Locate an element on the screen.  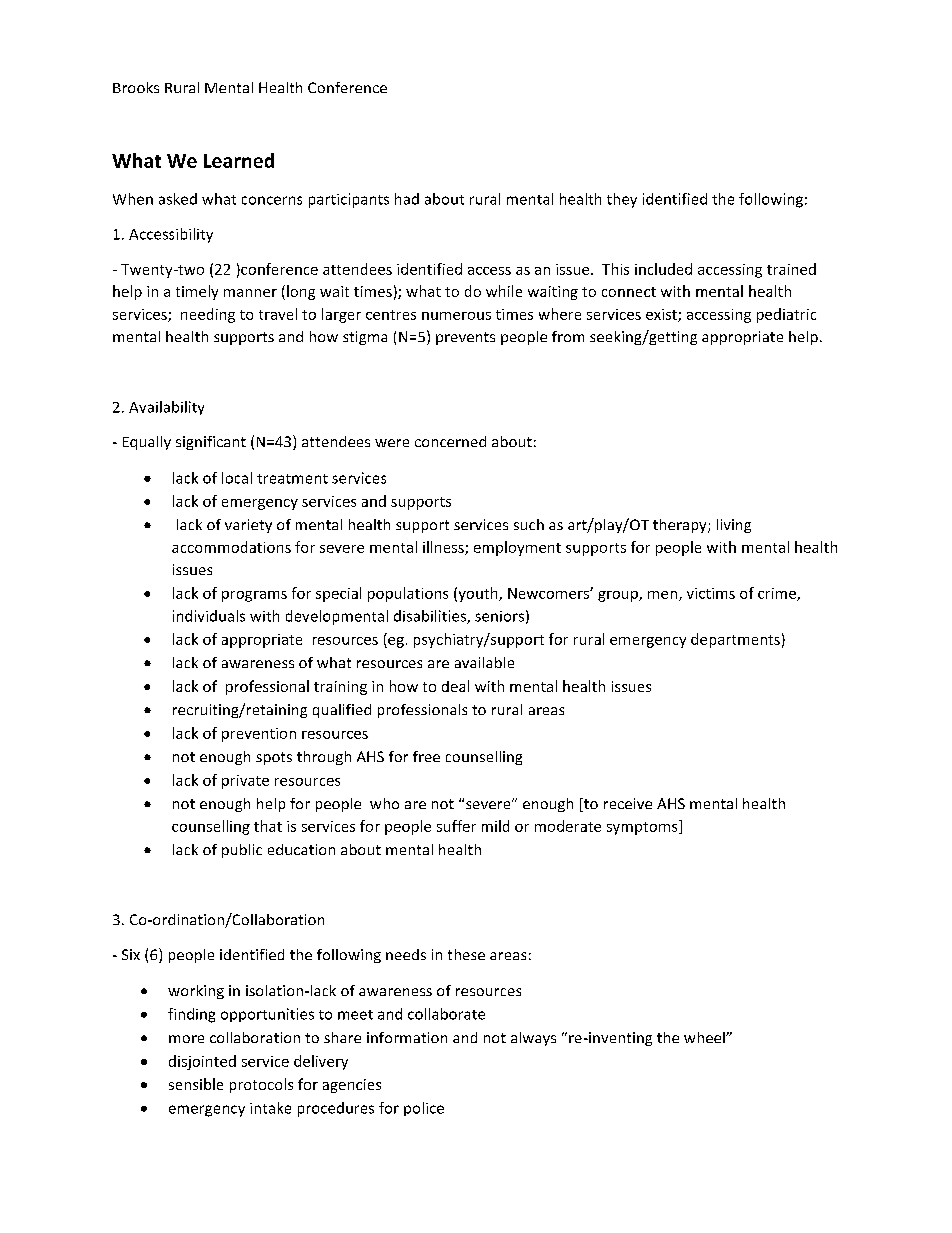
living is located at coordinates (734, 526).
